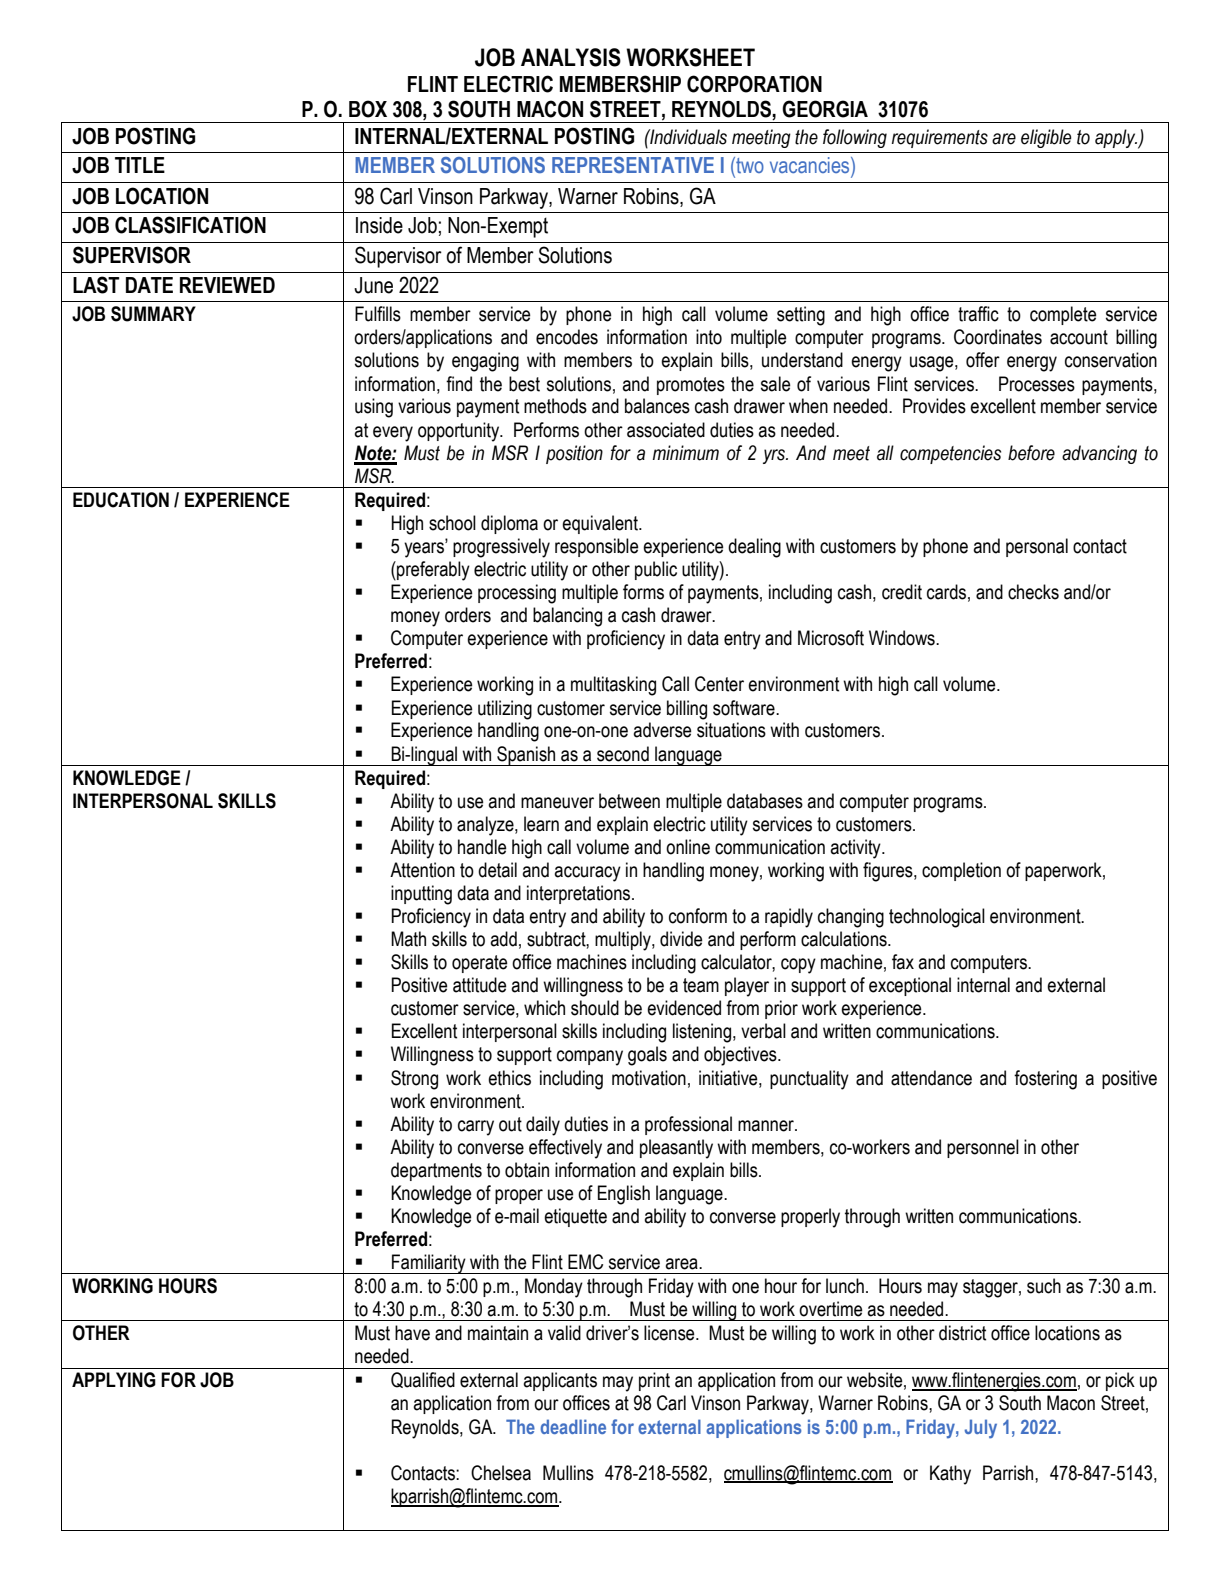 The image size is (1230, 1592). What do you see at coordinates (571, 57) in the screenshot?
I see `ANALYSIS` at bounding box center [571, 57].
